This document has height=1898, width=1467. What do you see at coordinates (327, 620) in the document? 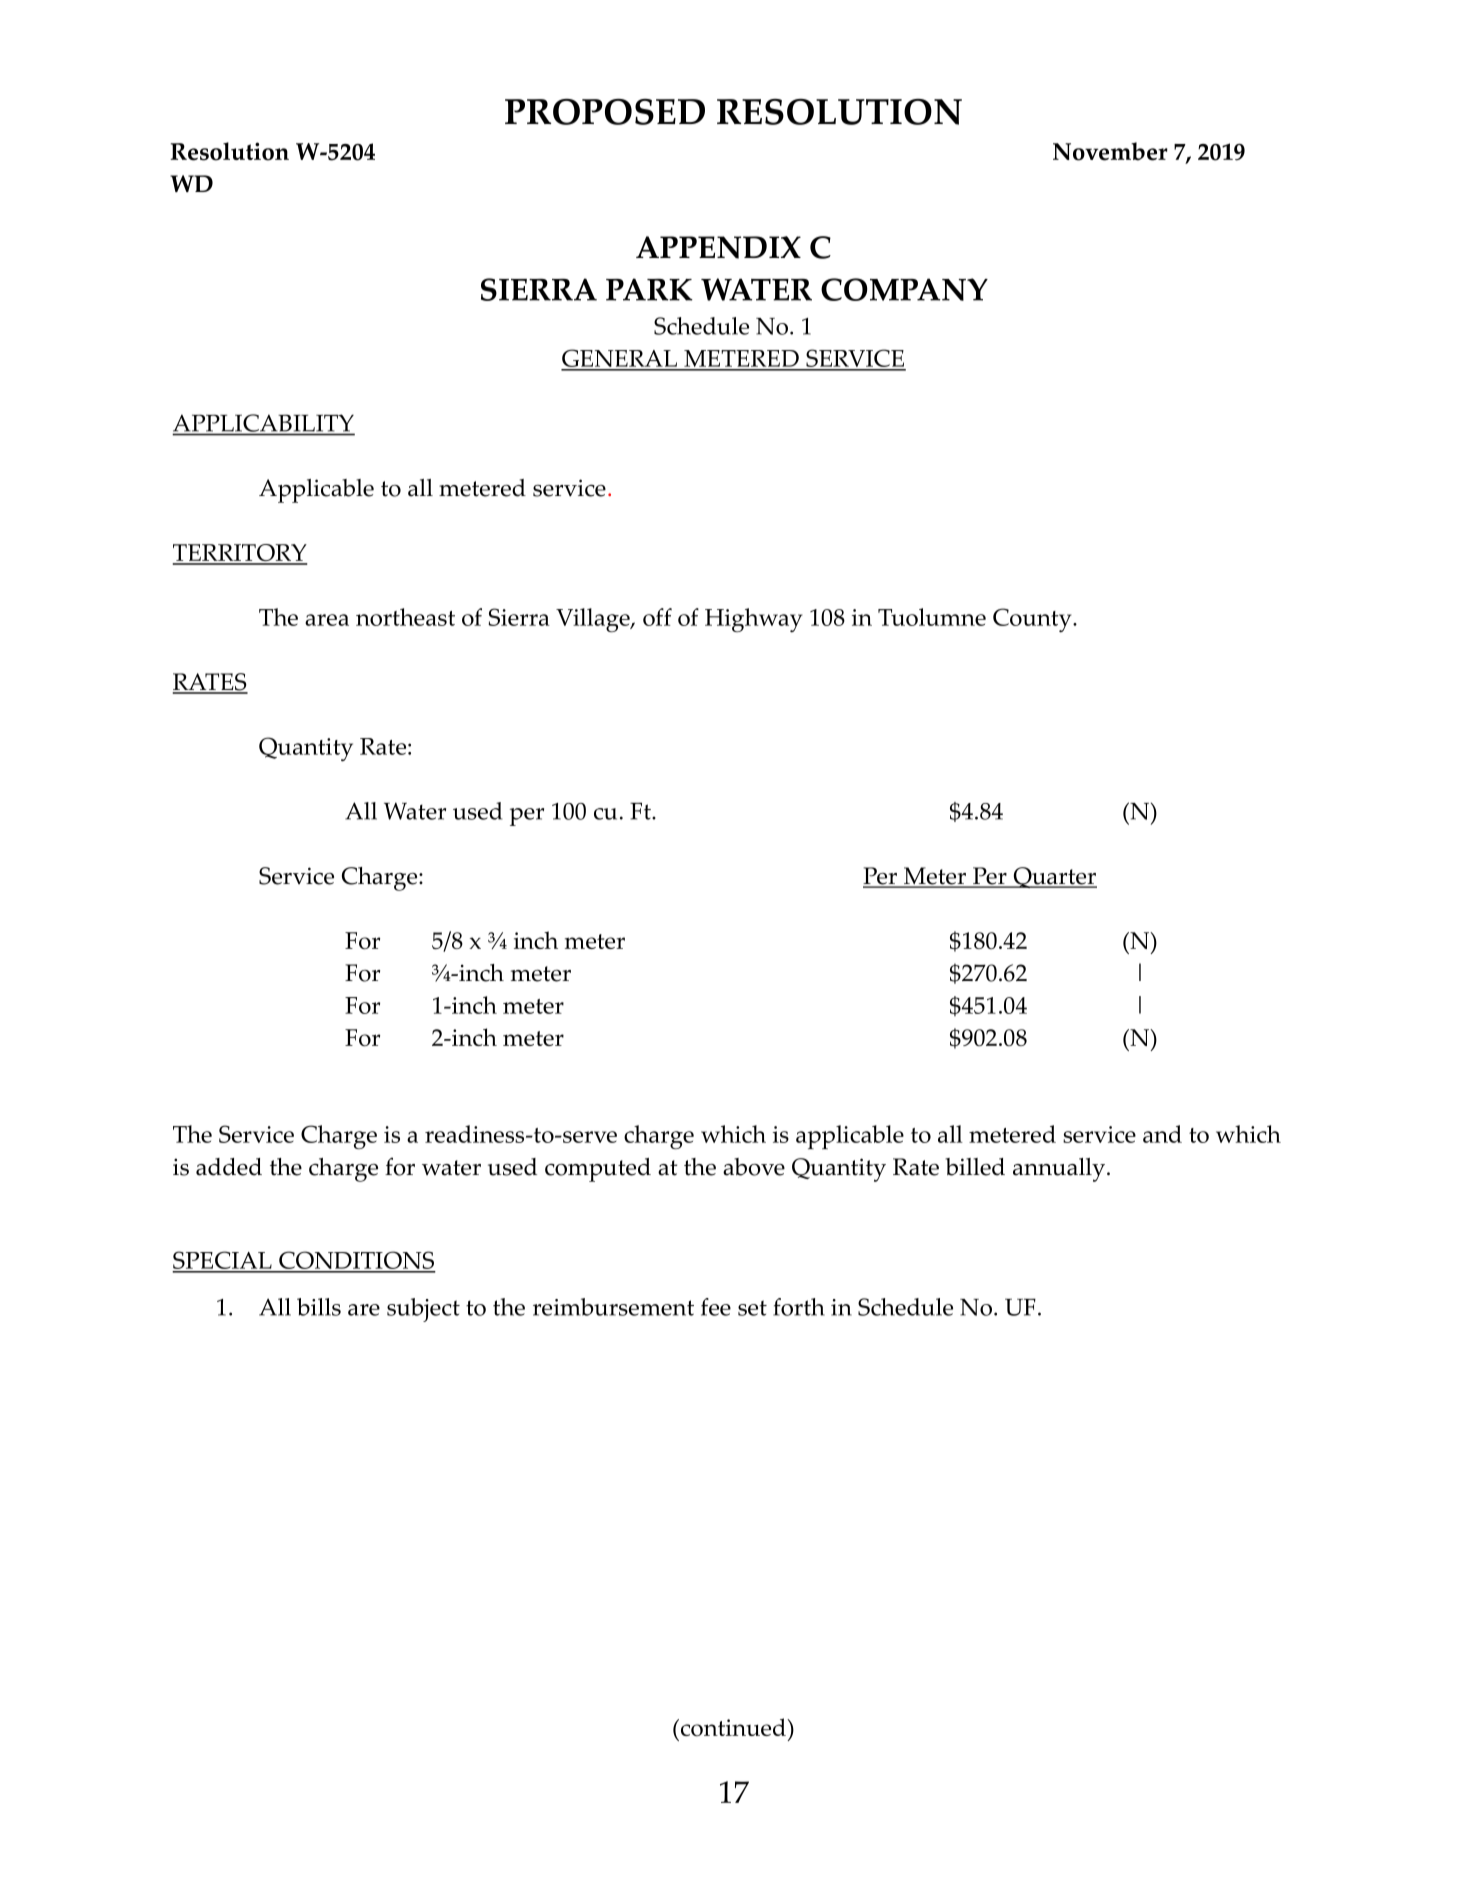
I see `area` at bounding box center [327, 620].
